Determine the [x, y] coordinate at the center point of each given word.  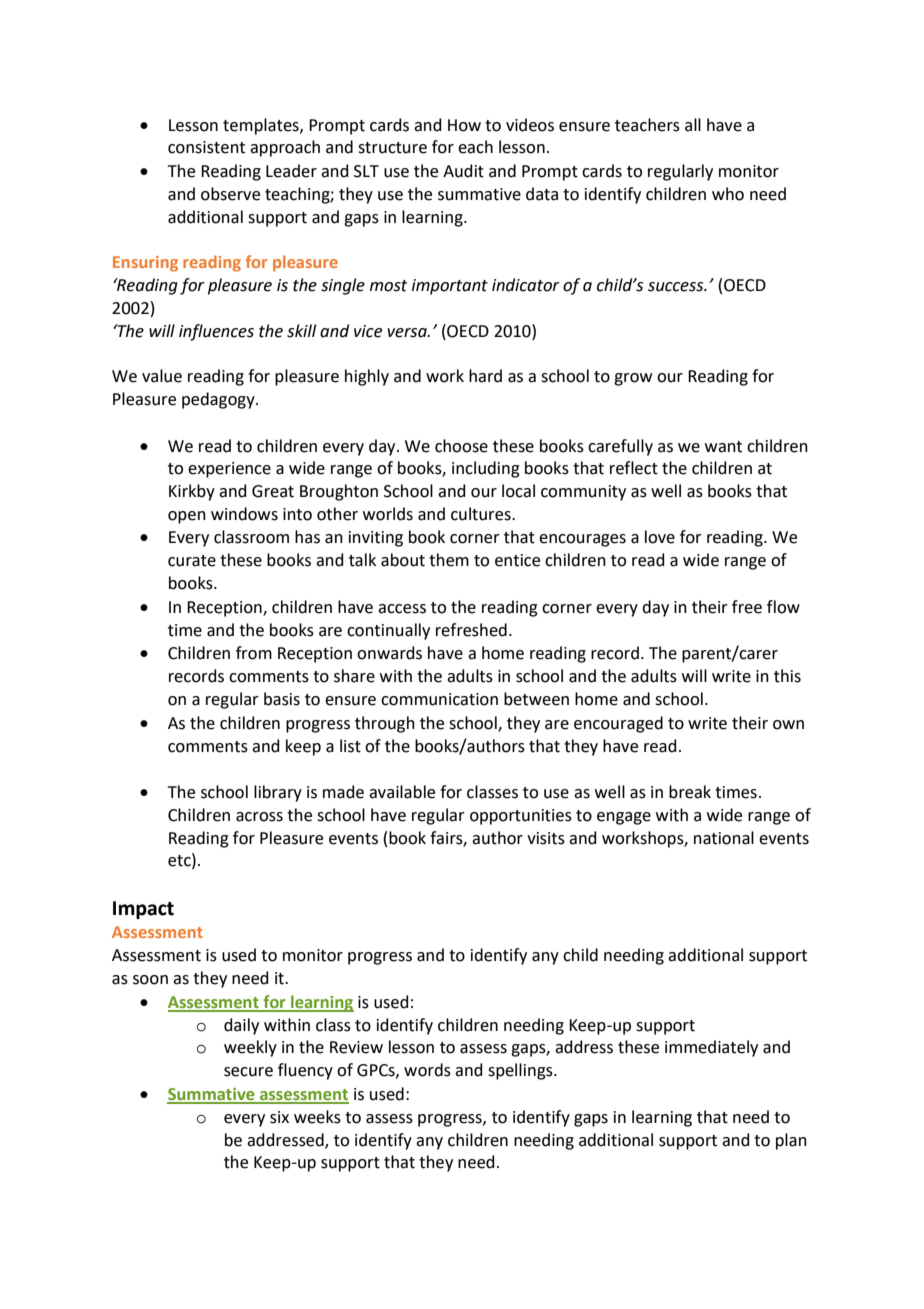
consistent [206, 147]
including [486, 469]
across [259, 817]
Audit [463, 171]
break [690, 792]
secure [248, 1072]
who [728, 194]
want [723, 447]
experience [229, 470]
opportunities [521, 817]
